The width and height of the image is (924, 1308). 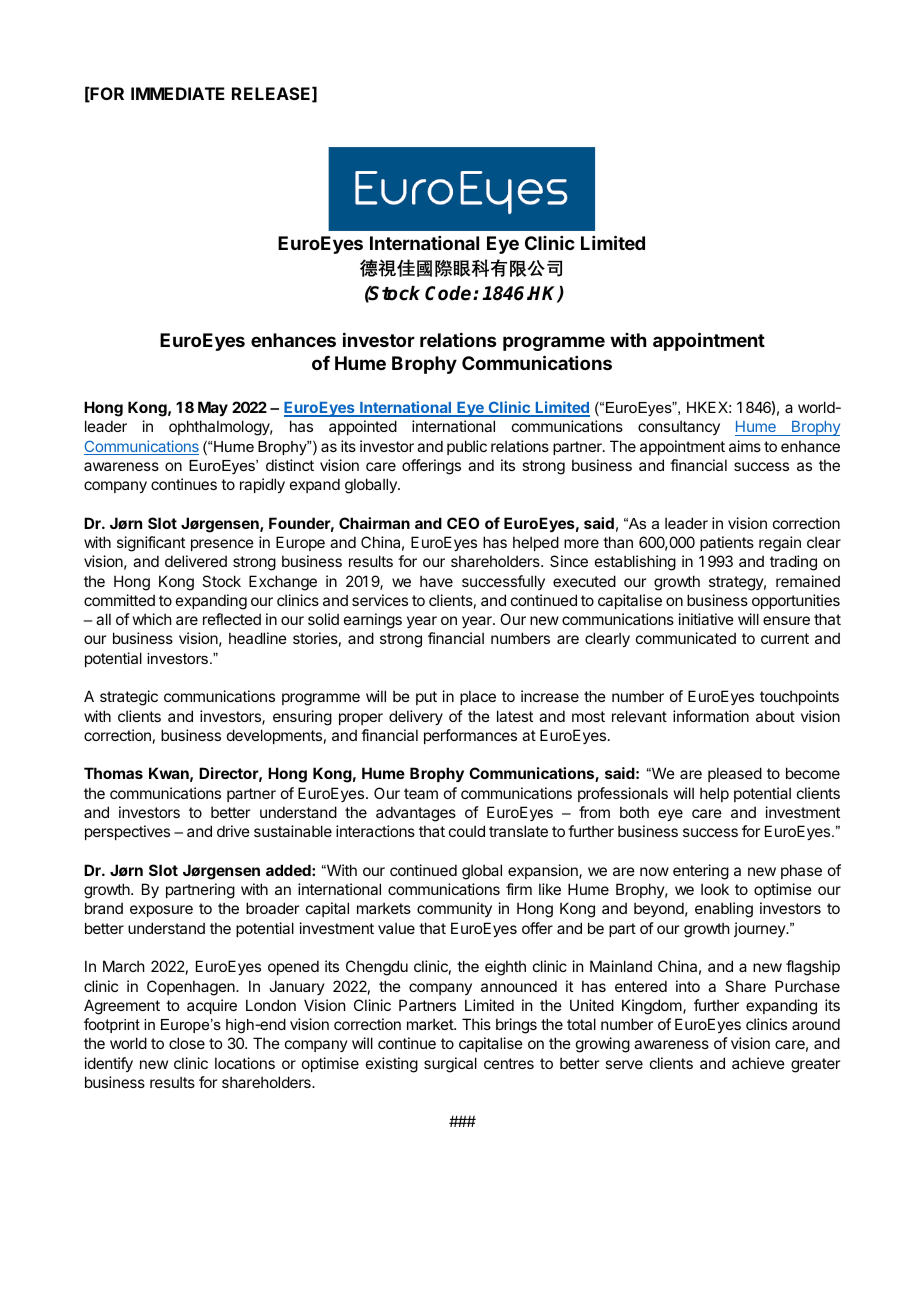 What do you see at coordinates (727, 543) in the image?
I see `patients` at bounding box center [727, 543].
